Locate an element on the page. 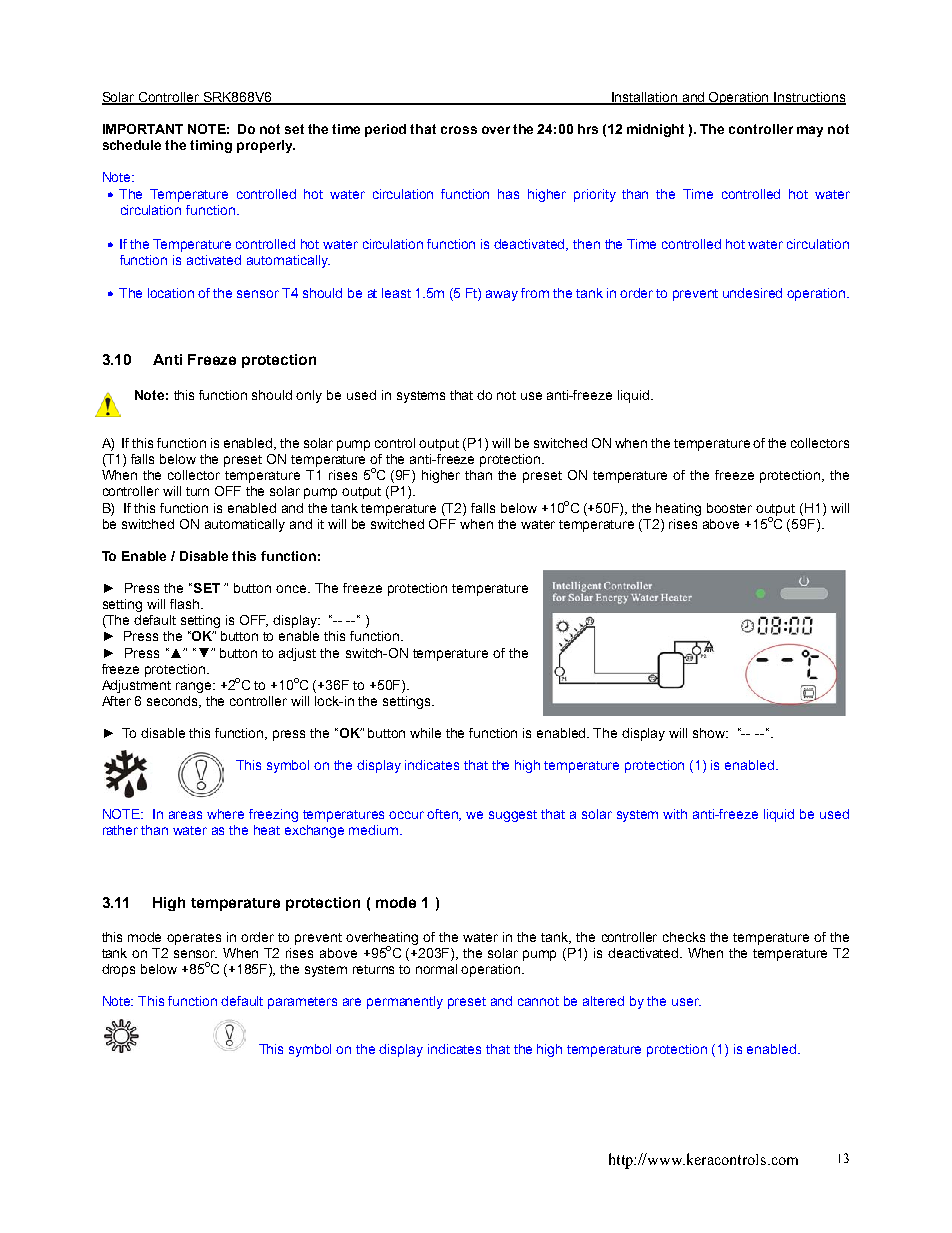 This page has width=952, height=1233. operates is located at coordinates (194, 939).
